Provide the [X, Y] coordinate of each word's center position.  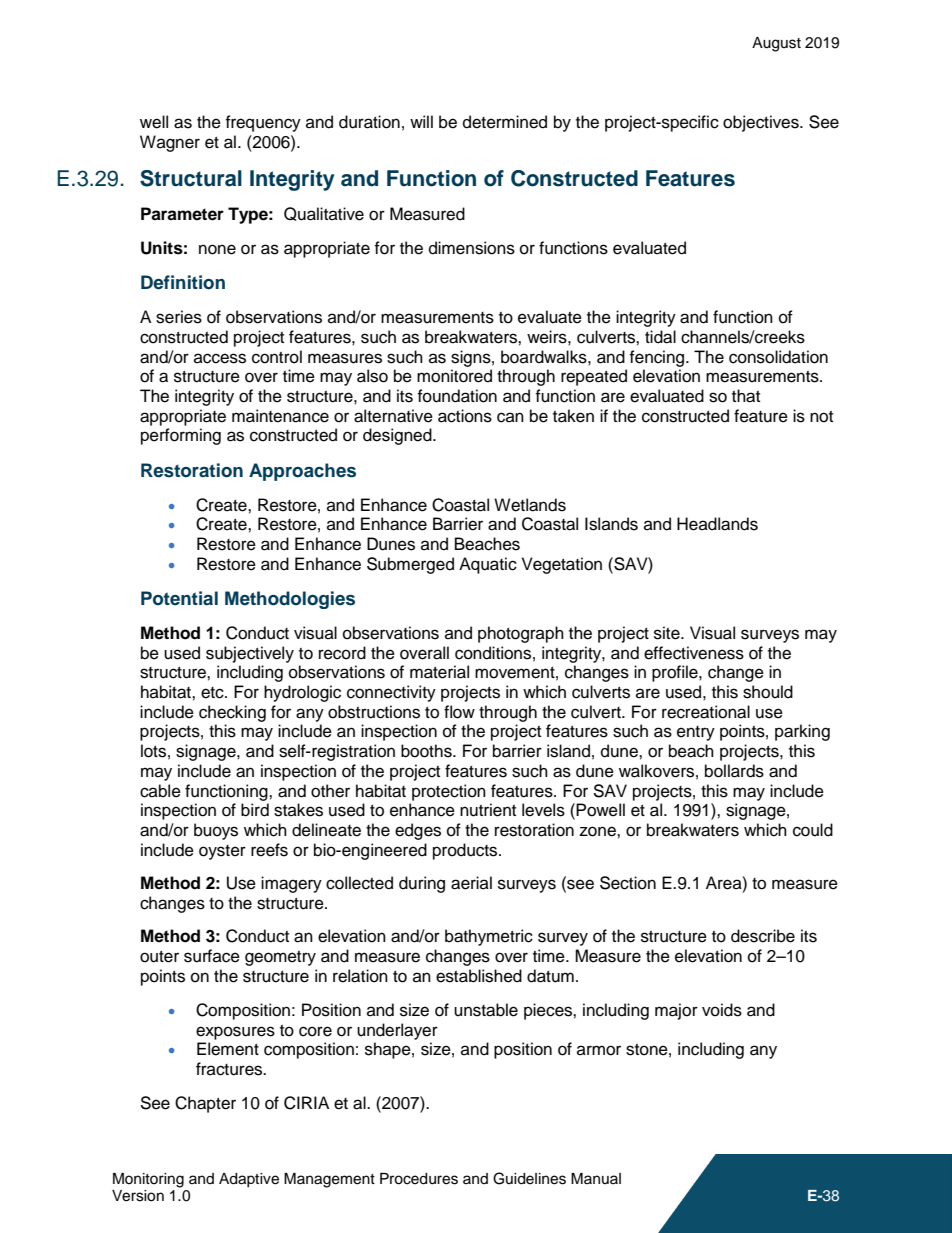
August [776, 44]
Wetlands [530, 505]
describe [763, 936]
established [479, 976]
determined [505, 122]
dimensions [472, 248]
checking [232, 713]
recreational [706, 712]
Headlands [717, 524]
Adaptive [249, 1180]
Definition [183, 282]
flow [459, 712]
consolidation [778, 357]
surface [212, 956]
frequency [263, 123]
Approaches [302, 472]
